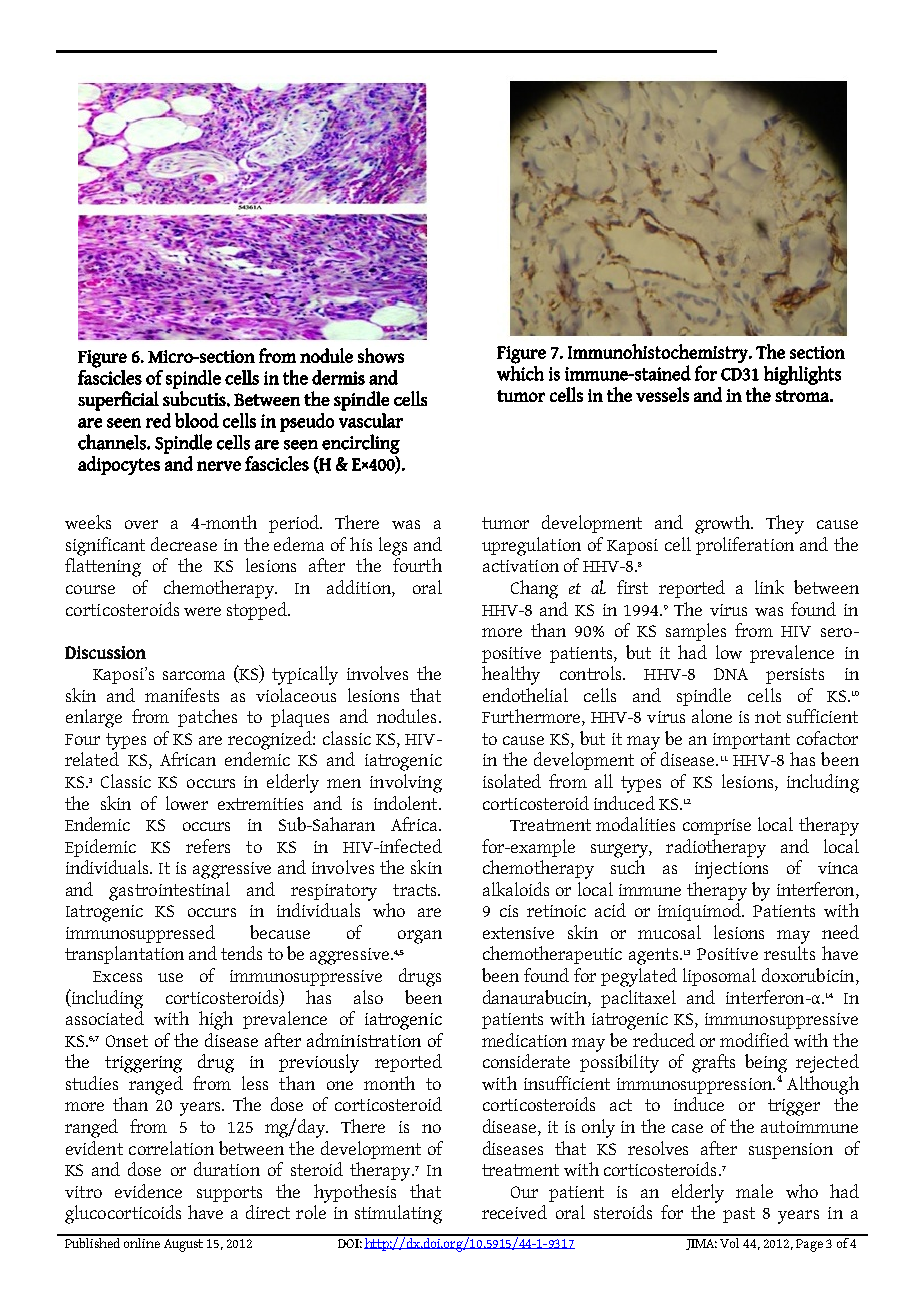 The width and height of the page is (924, 1308). What do you see at coordinates (520, 372) in the page?
I see `which` at bounding box center [520, 372].
